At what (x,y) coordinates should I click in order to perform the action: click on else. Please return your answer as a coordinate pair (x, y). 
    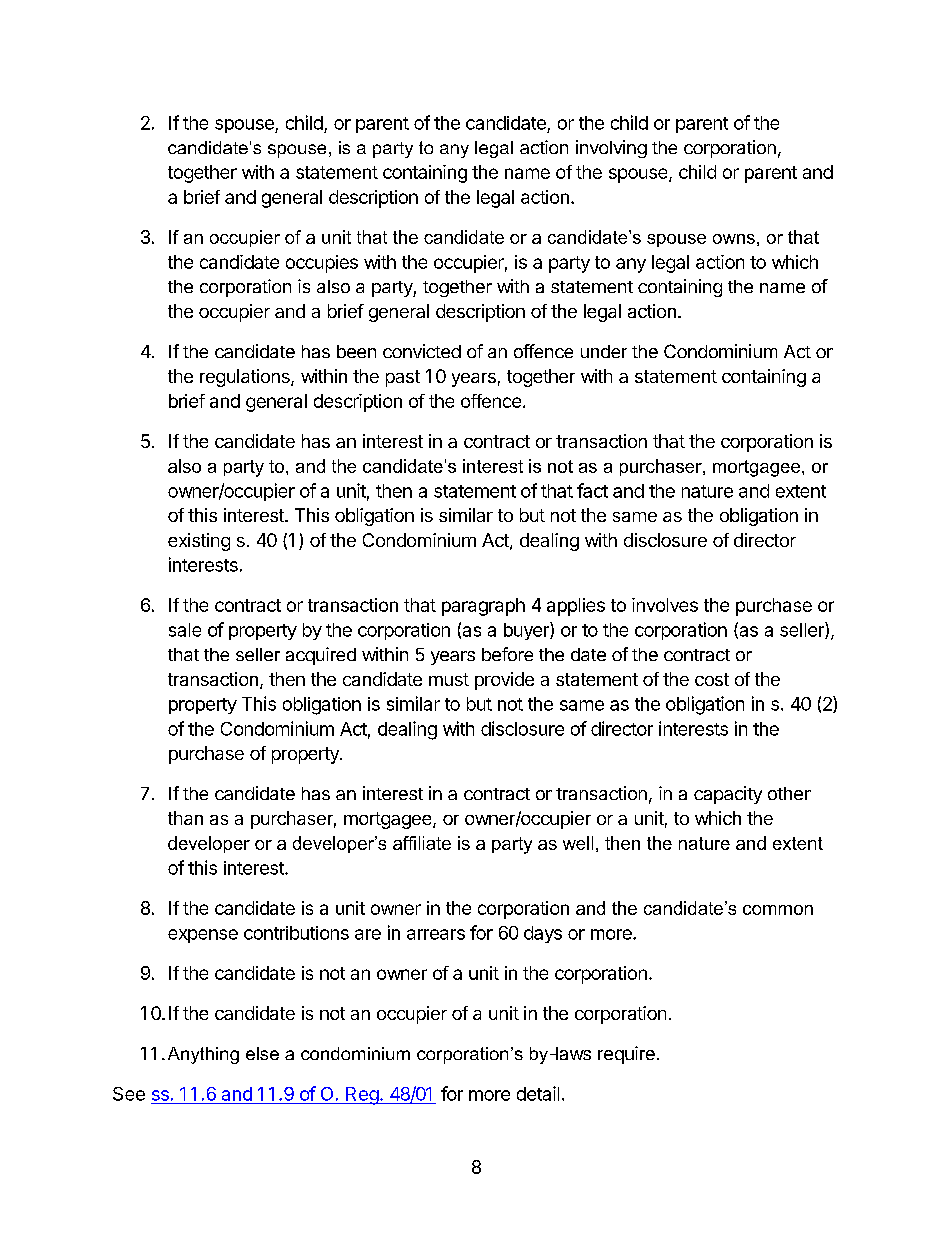
    Looking at the image, I should click on (262, 1053).
